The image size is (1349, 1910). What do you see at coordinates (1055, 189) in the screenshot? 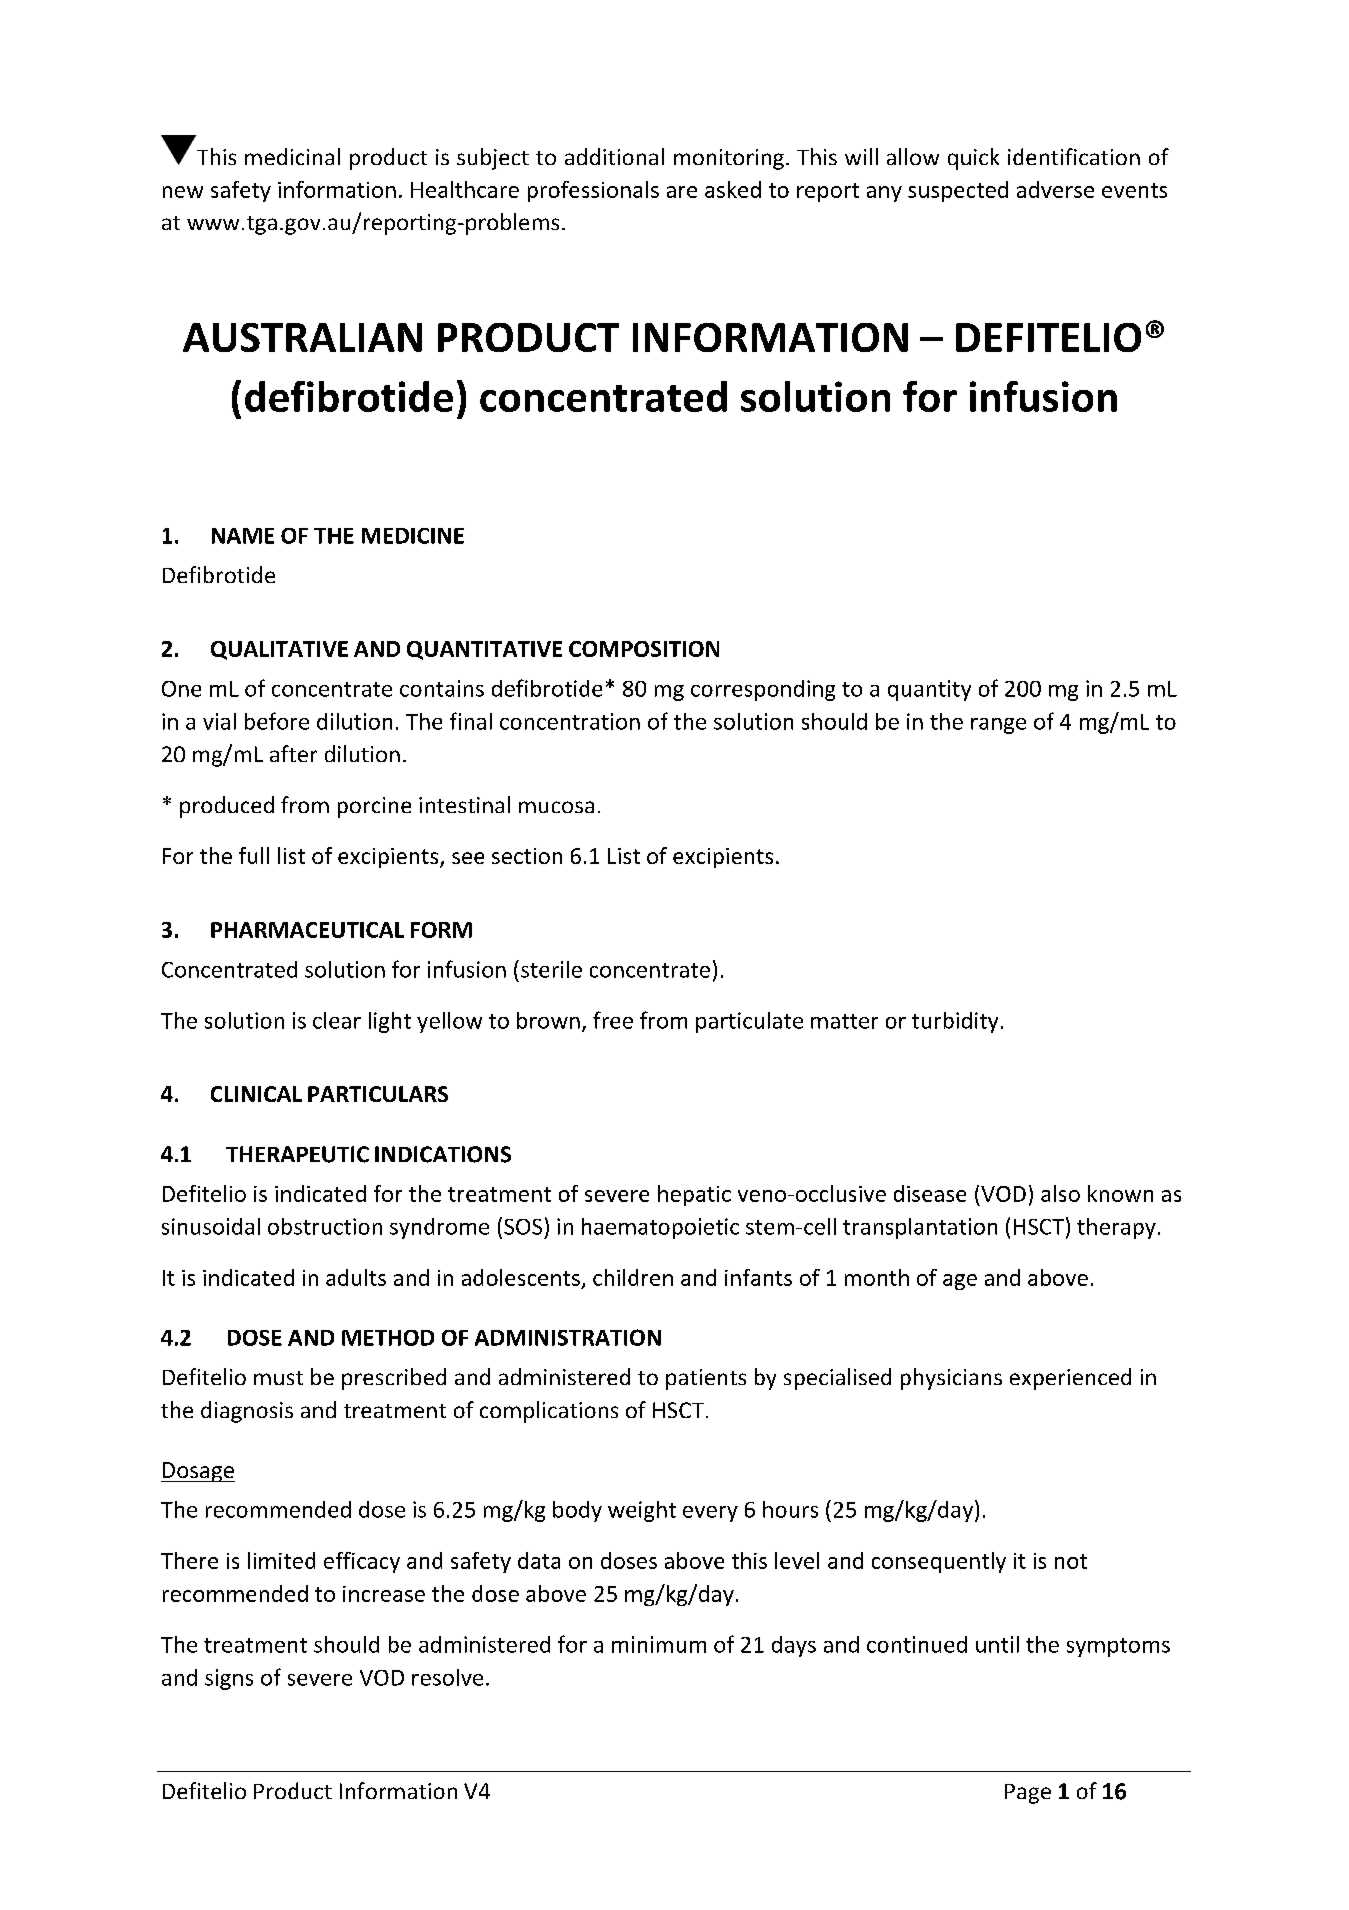
I see `adverse` at bounding box center [1055, 189].
